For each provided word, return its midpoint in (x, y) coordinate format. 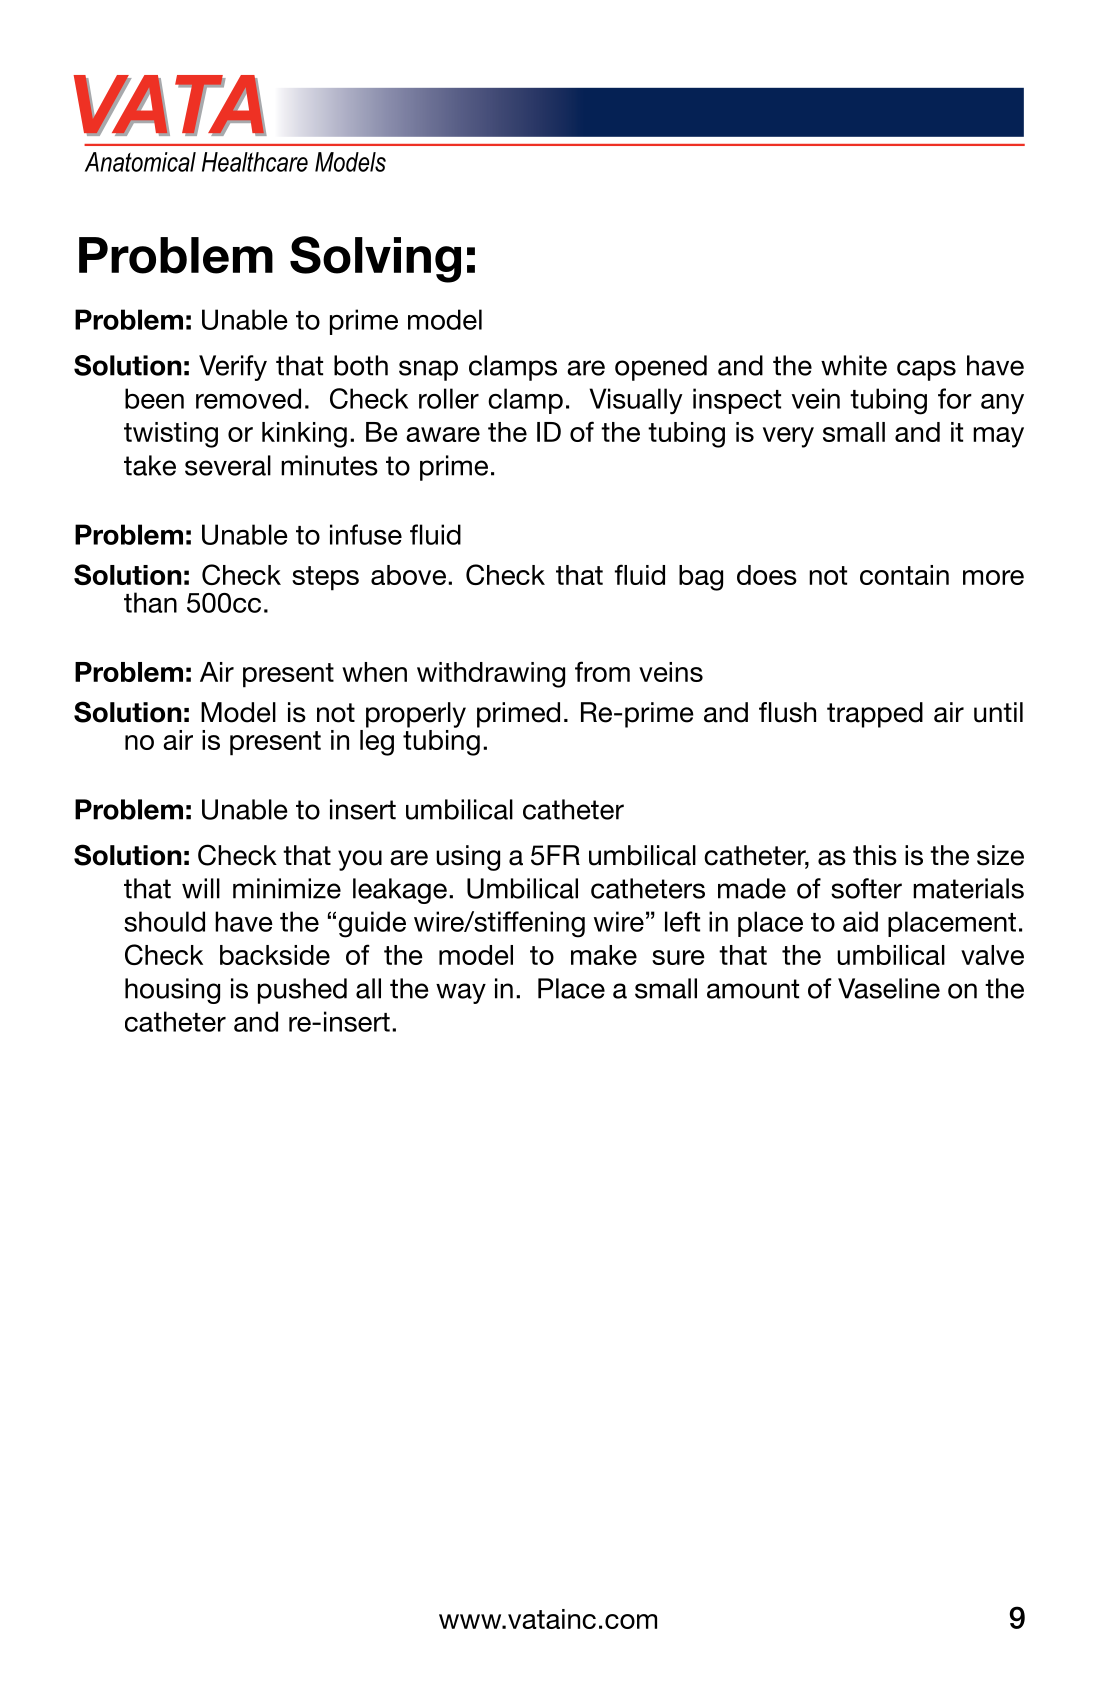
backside (275, 955)
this (875, 855)
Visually (636, 401)
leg (377, 743)
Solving (375, 259)
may (998, 437)
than (150, 602)
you (360, 860)
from (602, 671)
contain (904, 575)
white (854, 365)
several (228, 465)
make (604, 955)
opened (661, 368)
